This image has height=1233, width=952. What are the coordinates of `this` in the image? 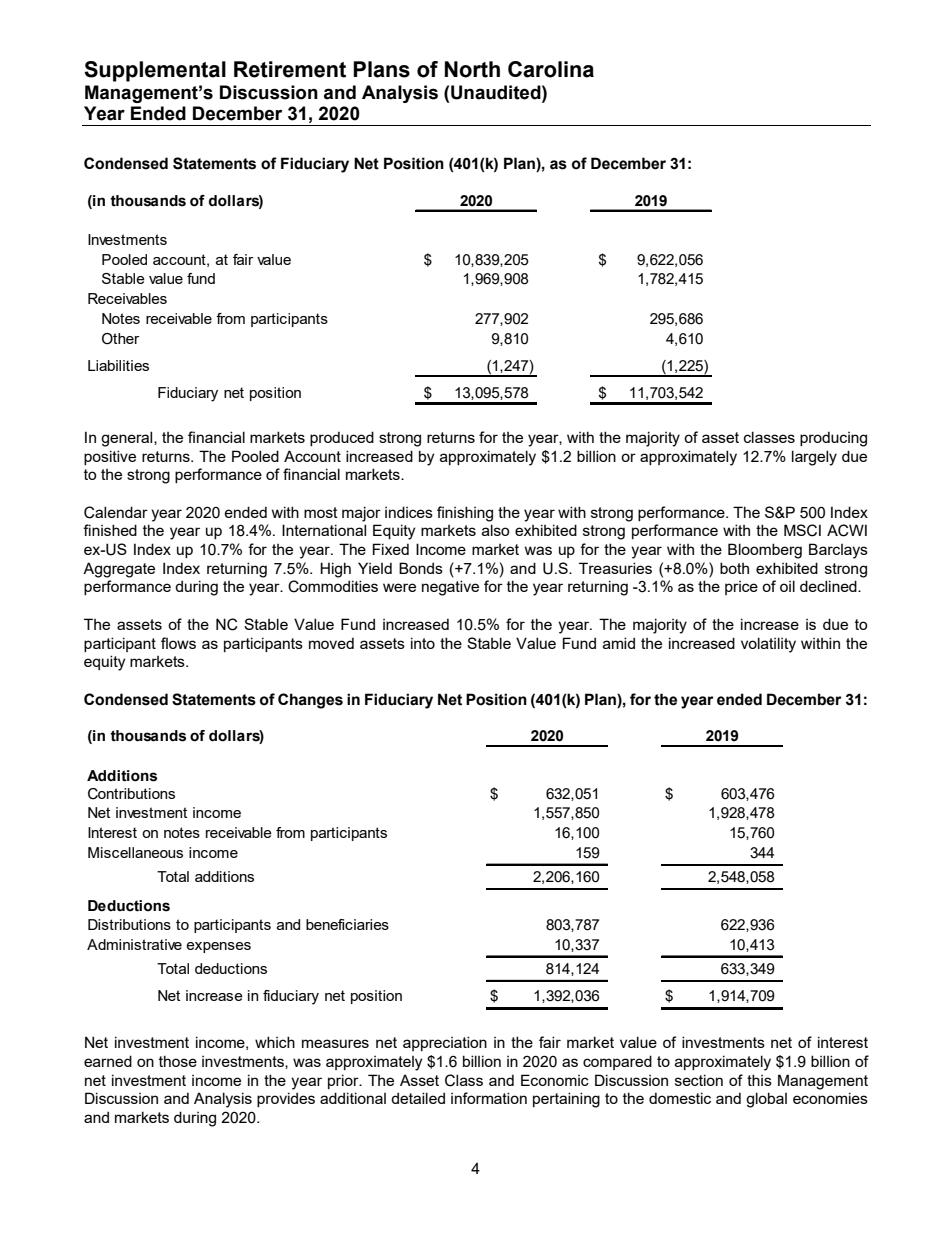 It's located at (759, 1080).
